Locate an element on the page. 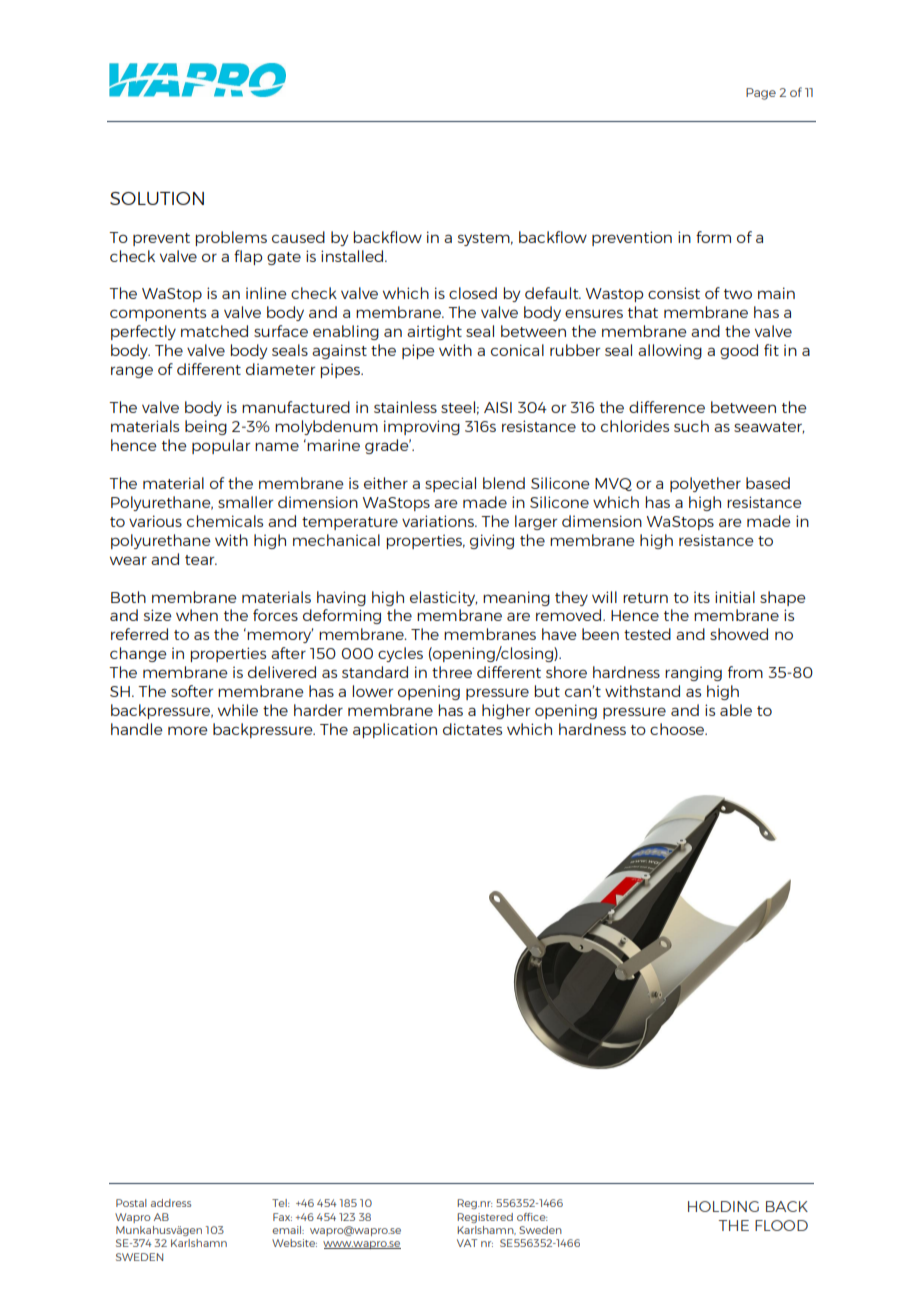 This document has width=924, height=1308. SOLUTION is located at coordinates (157, 198).
